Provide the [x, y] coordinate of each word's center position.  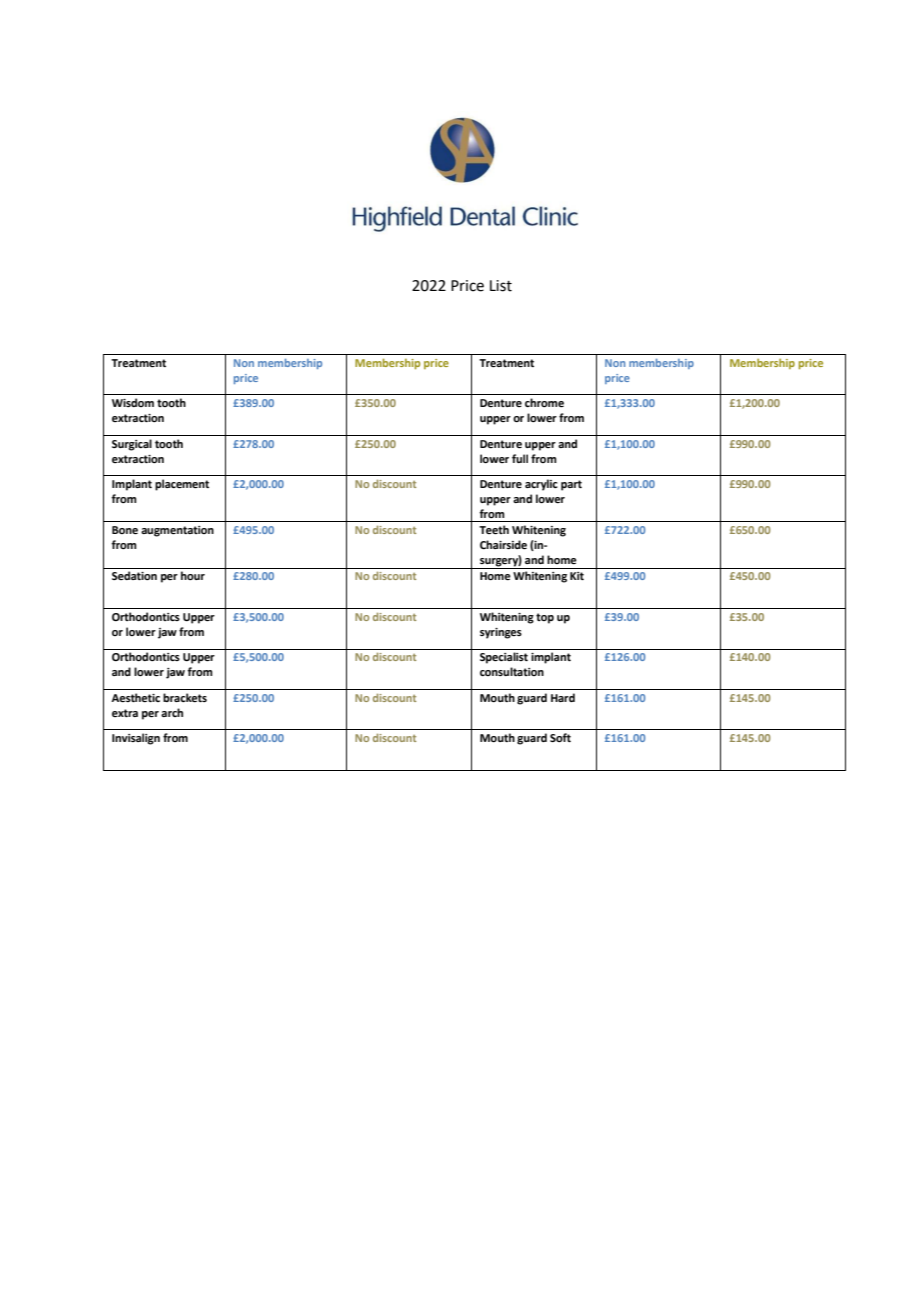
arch [172, 712]
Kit [577, 576]
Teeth [494, 529]
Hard [563, 697]
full [520, 458]
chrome [544, 402]
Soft [560, 737]
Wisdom [133, 402]
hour [193, 575]
